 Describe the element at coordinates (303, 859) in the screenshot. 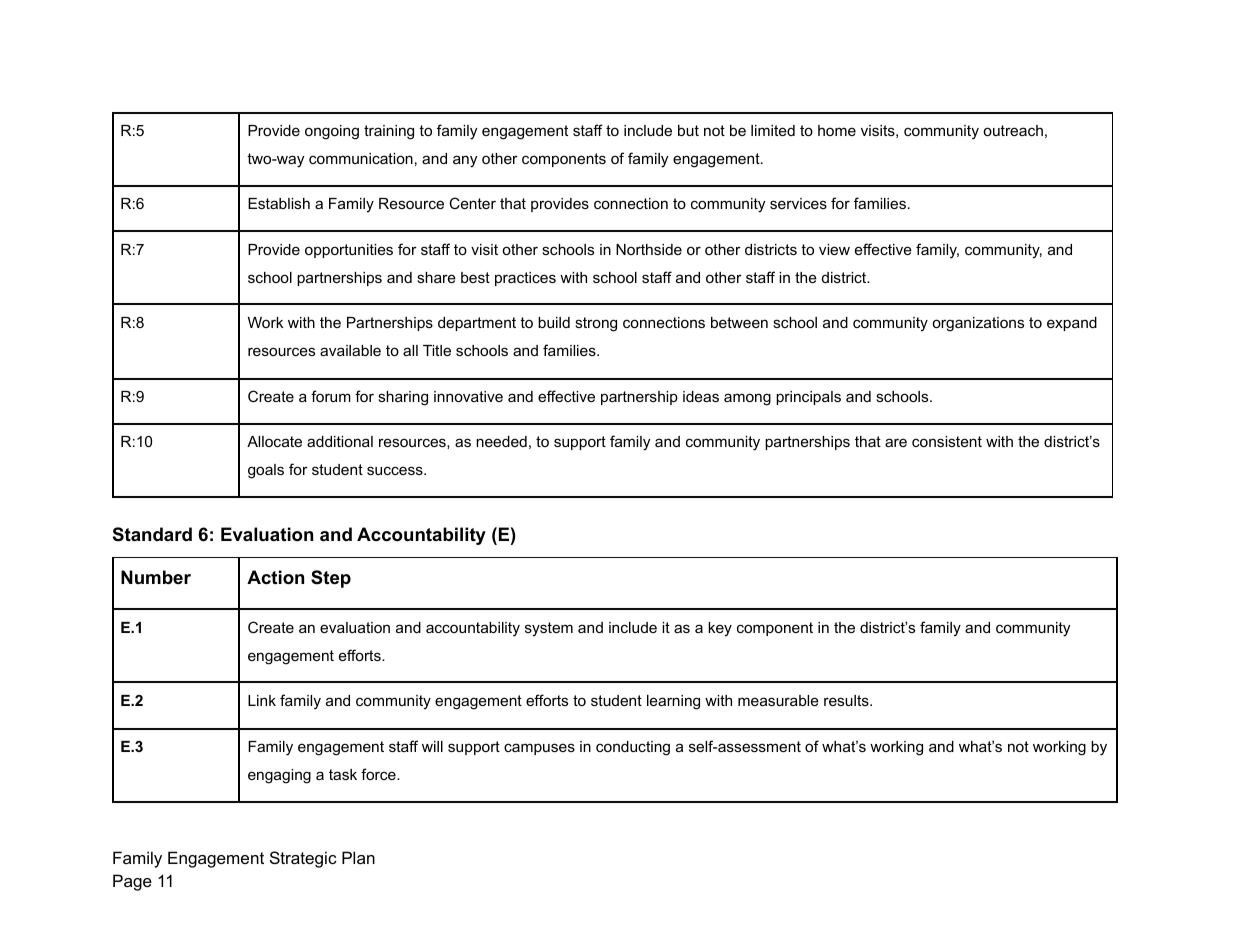

I see `Strategic` at that location.
